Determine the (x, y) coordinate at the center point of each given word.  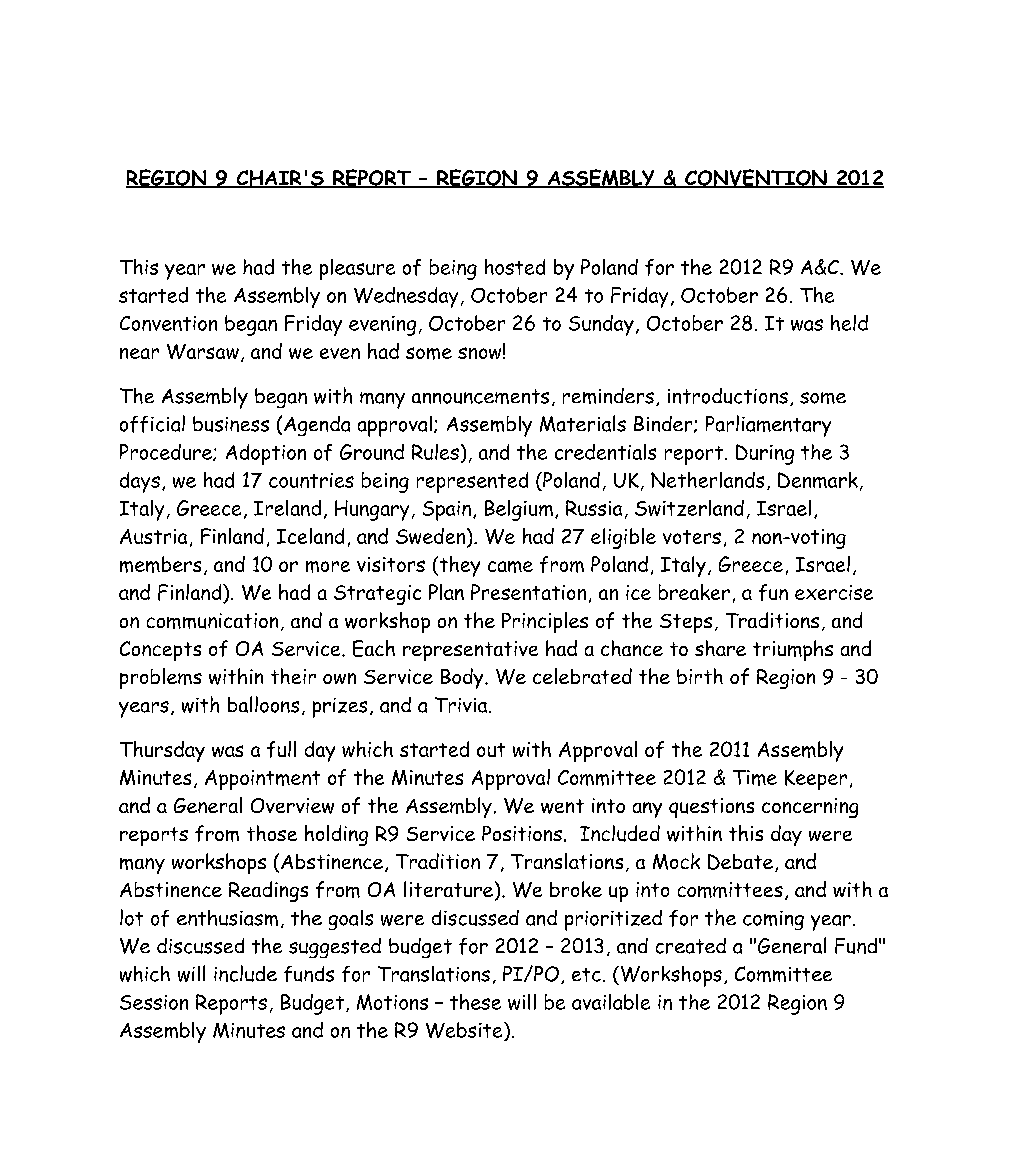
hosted (515, 267)
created (691, 946)
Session (154, 1002)
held (849, 323)
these (475, 1002)
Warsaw (203, 351)
